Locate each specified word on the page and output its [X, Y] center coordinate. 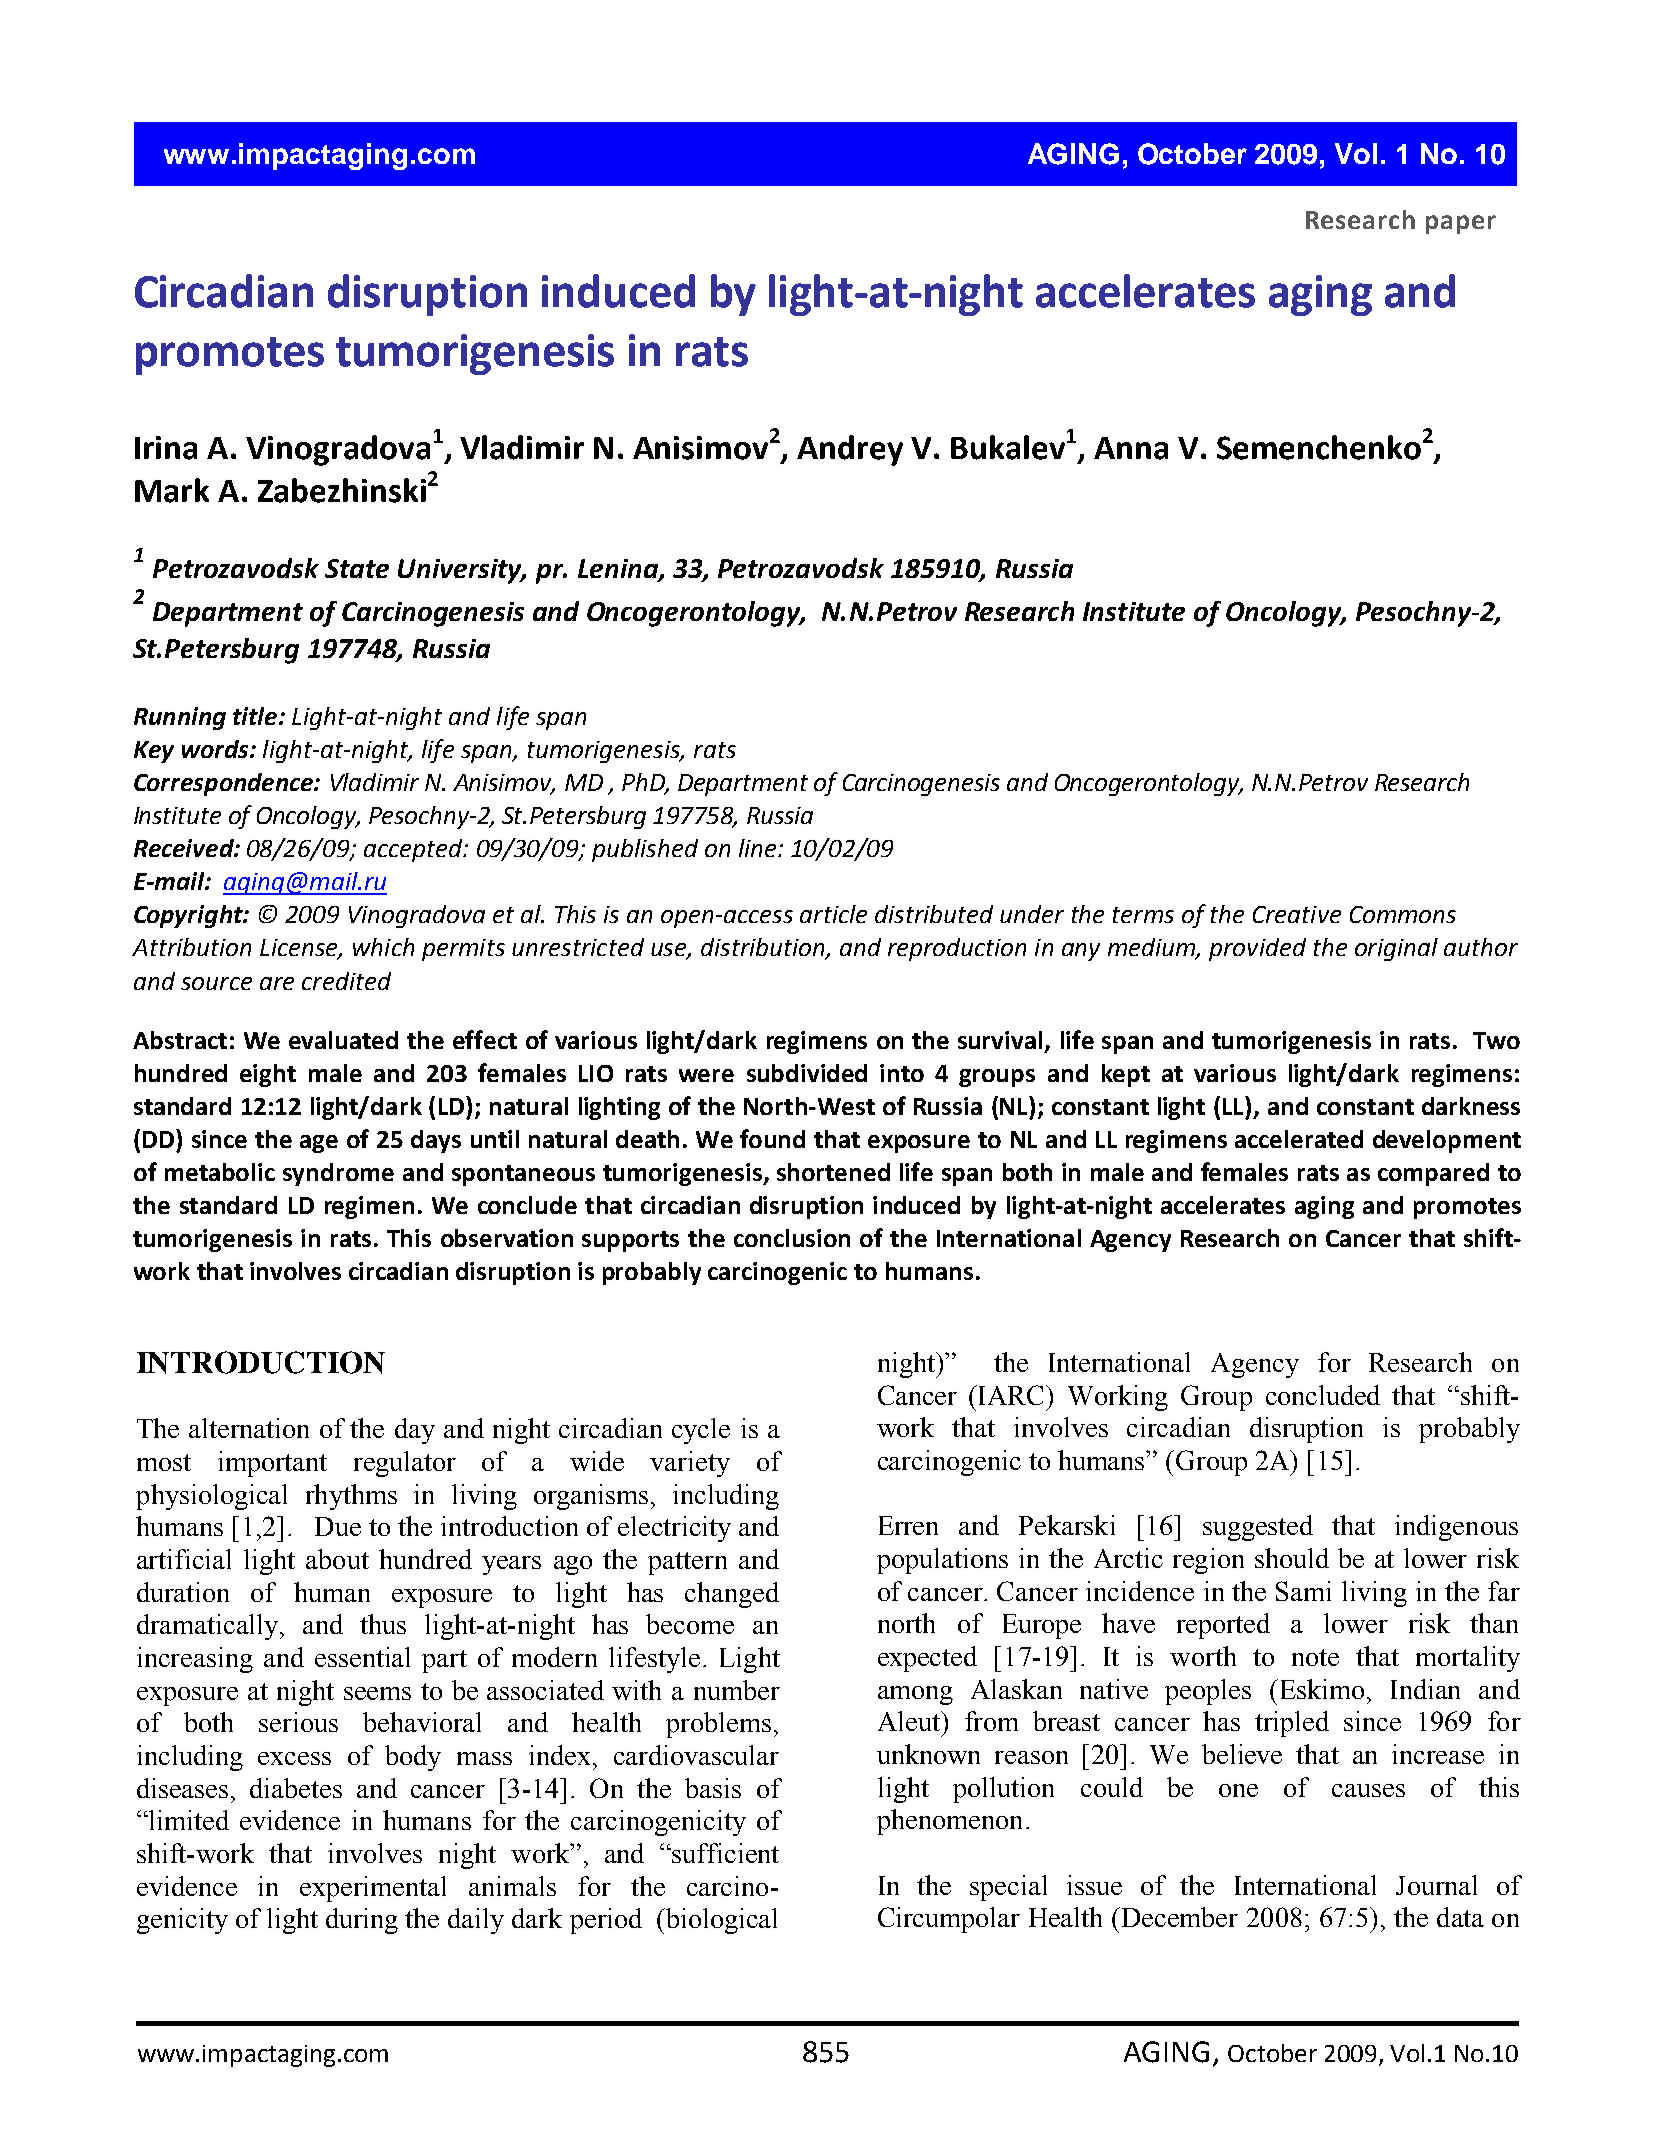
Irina [166, 448]
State [357, 568]
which [383, 947]
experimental [373, 1889]
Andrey [850, 450]
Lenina [619, 570]
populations [942, 1561]
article [833, 914]
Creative [1297, 914]
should [1292, 1558]
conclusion [792, 1238]
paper [1461, 224]
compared [1433, 1174]
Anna [1131, 448]
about [337, 1559]
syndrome [338, 1174]
